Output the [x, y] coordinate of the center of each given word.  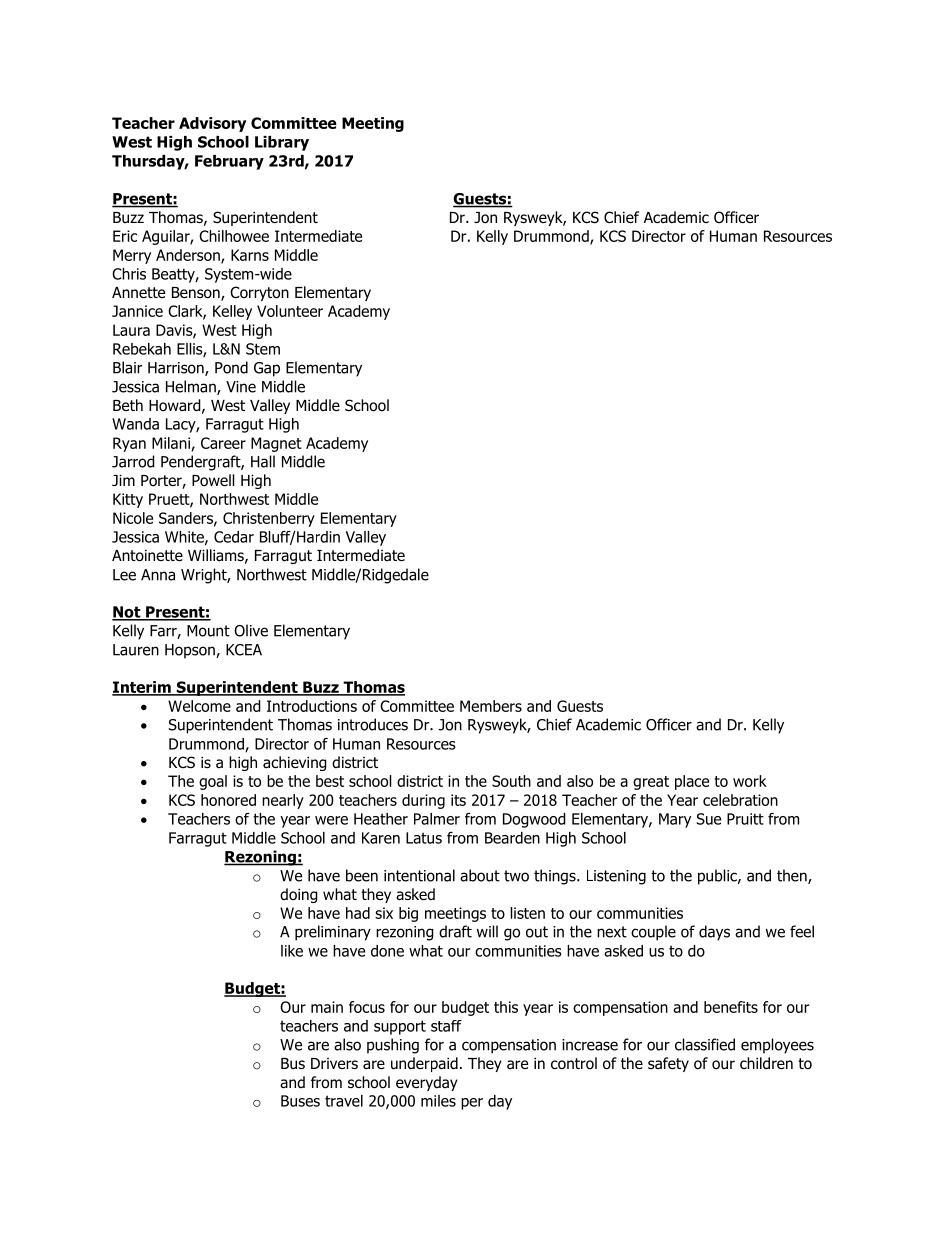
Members [491, 706]
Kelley [232, 312]
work [750, 781]
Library [282, 143]
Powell [213, 480]
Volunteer [290, 311]
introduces [373, 724]
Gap [267, 369]
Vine [241, 387]
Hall [263, 461]
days [714, 933]
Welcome [199, 706]
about [480, 875]
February [229, 162]
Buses [300, 1101]
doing [299, 895]
